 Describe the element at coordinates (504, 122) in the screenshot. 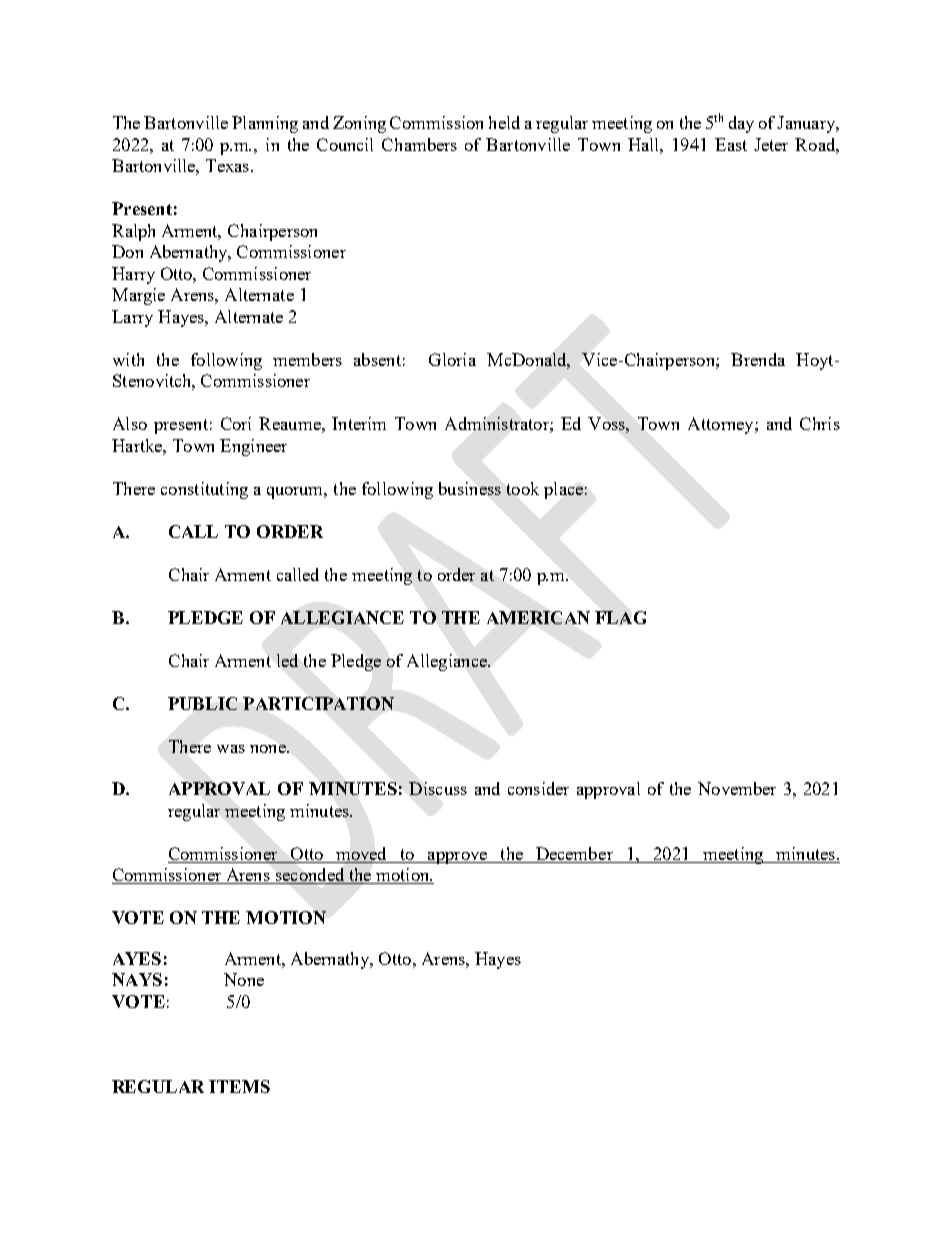

I see `held` at that location.
